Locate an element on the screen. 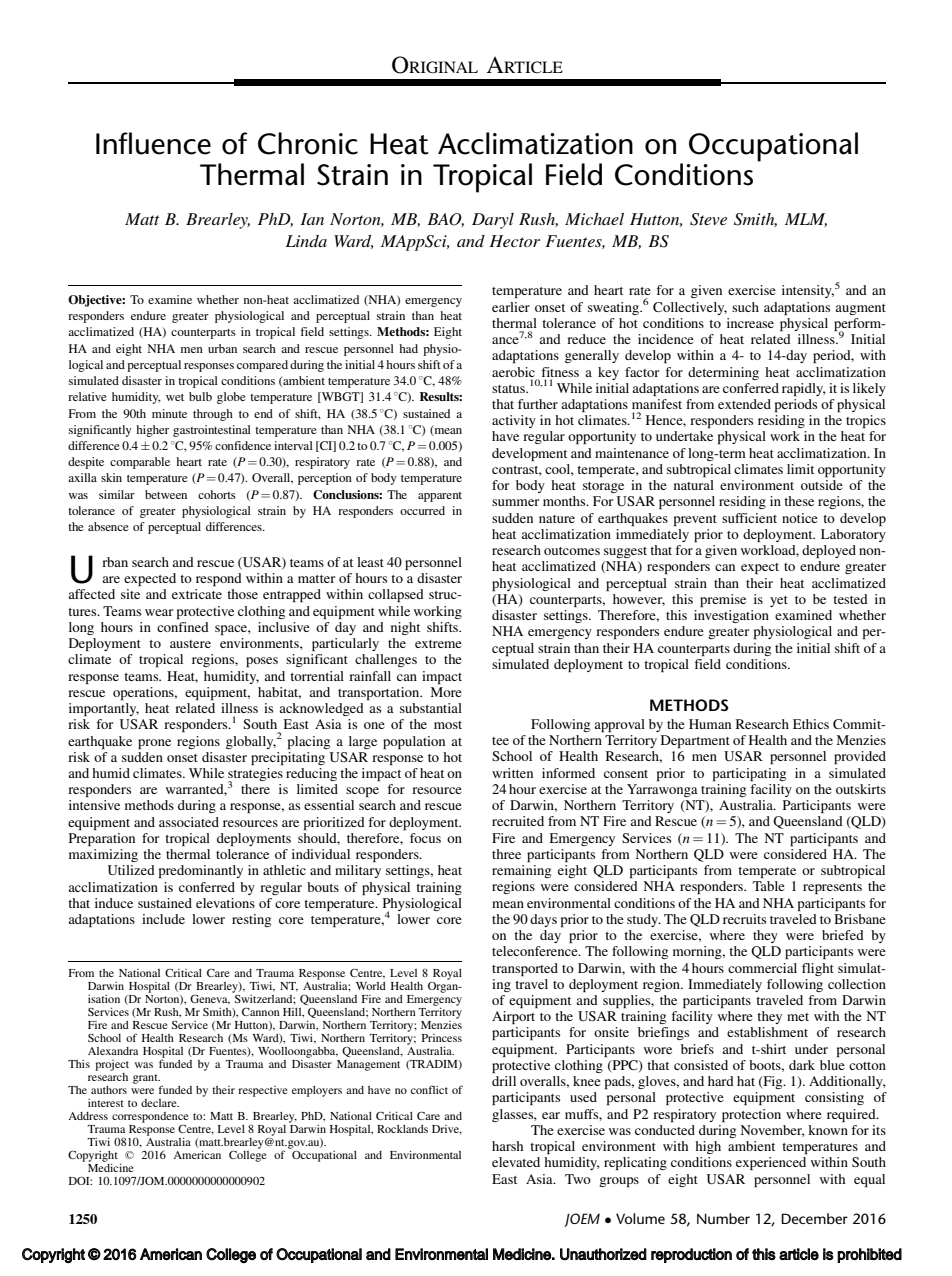 Image resolution: width=952 pixels, height=1276 pixels. MLM is located at coordinates (806, 220).
